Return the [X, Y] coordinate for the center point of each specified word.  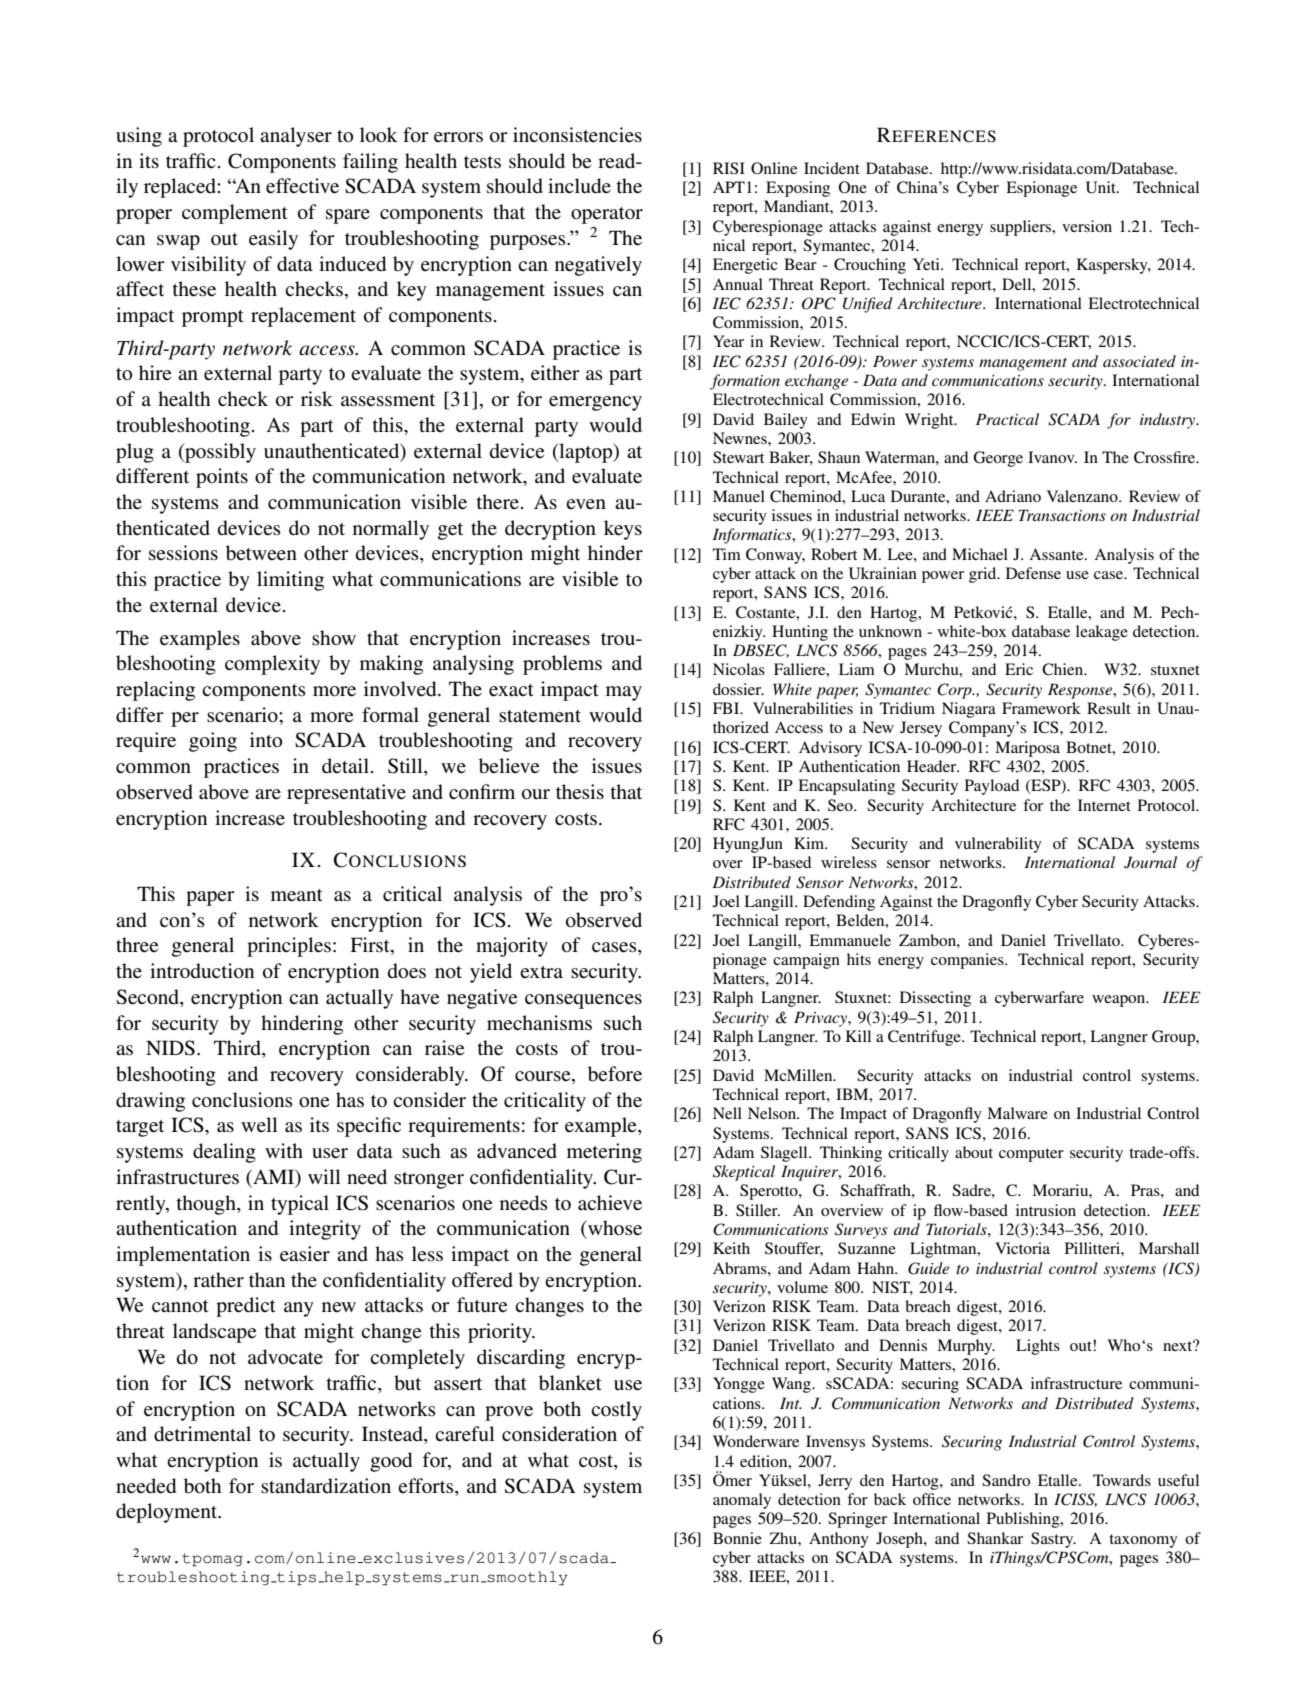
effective [302, 186]
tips [295, 1578]
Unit [1102, 187]
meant [297, 895]
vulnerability [998, 845]
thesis [580, 792]
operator [607, 215]
